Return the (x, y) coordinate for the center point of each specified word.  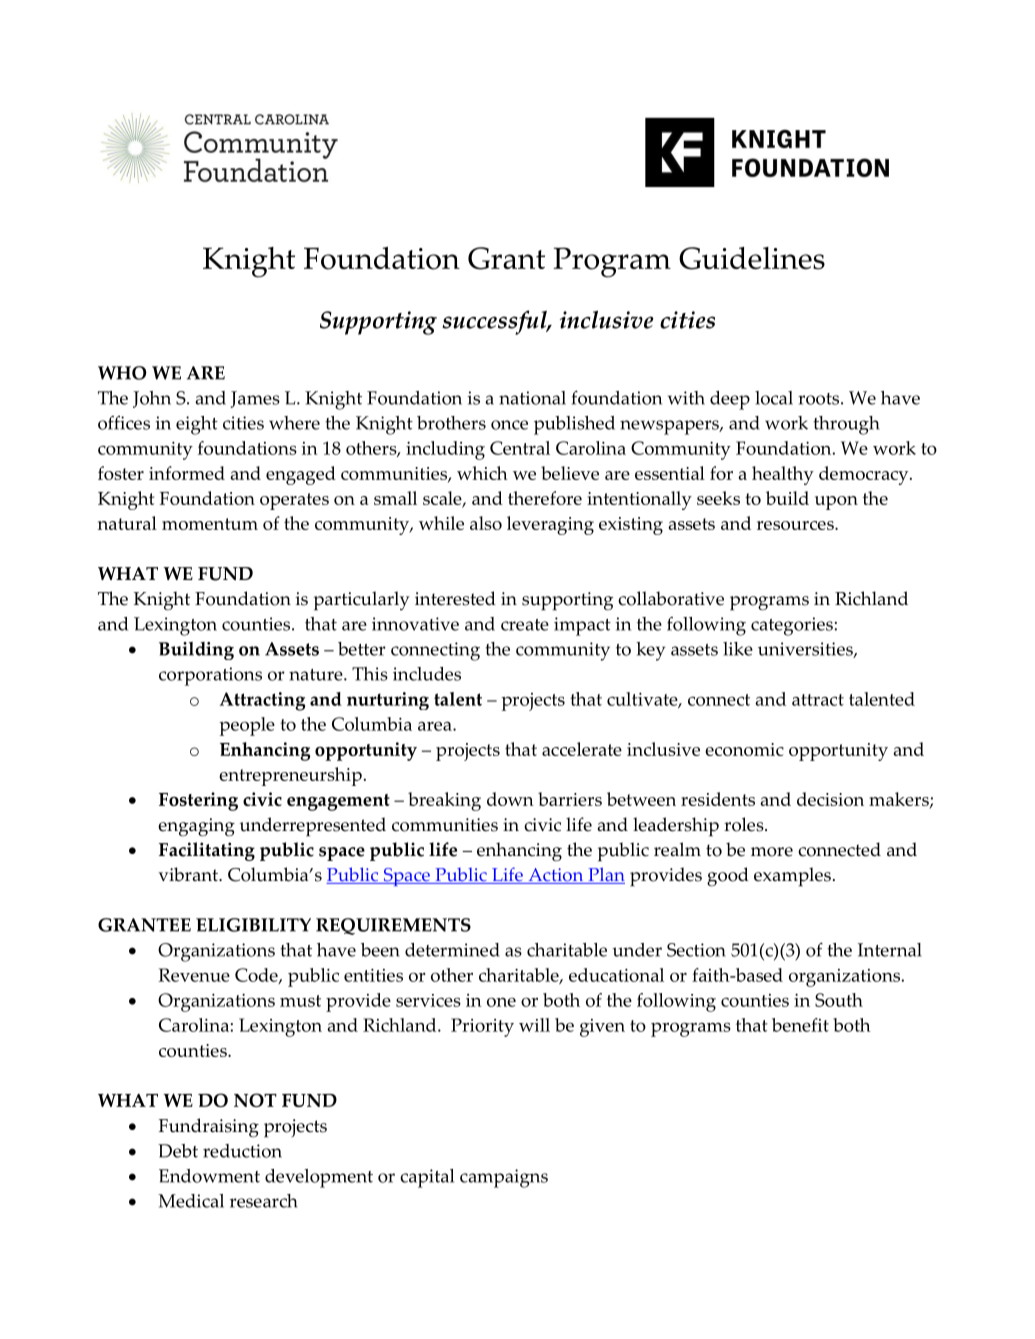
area (436, 726)
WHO (122, 373)
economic (744, 749)
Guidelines (752, 258)
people (247, 726)
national (532, 398)
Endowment (209, 1176)
